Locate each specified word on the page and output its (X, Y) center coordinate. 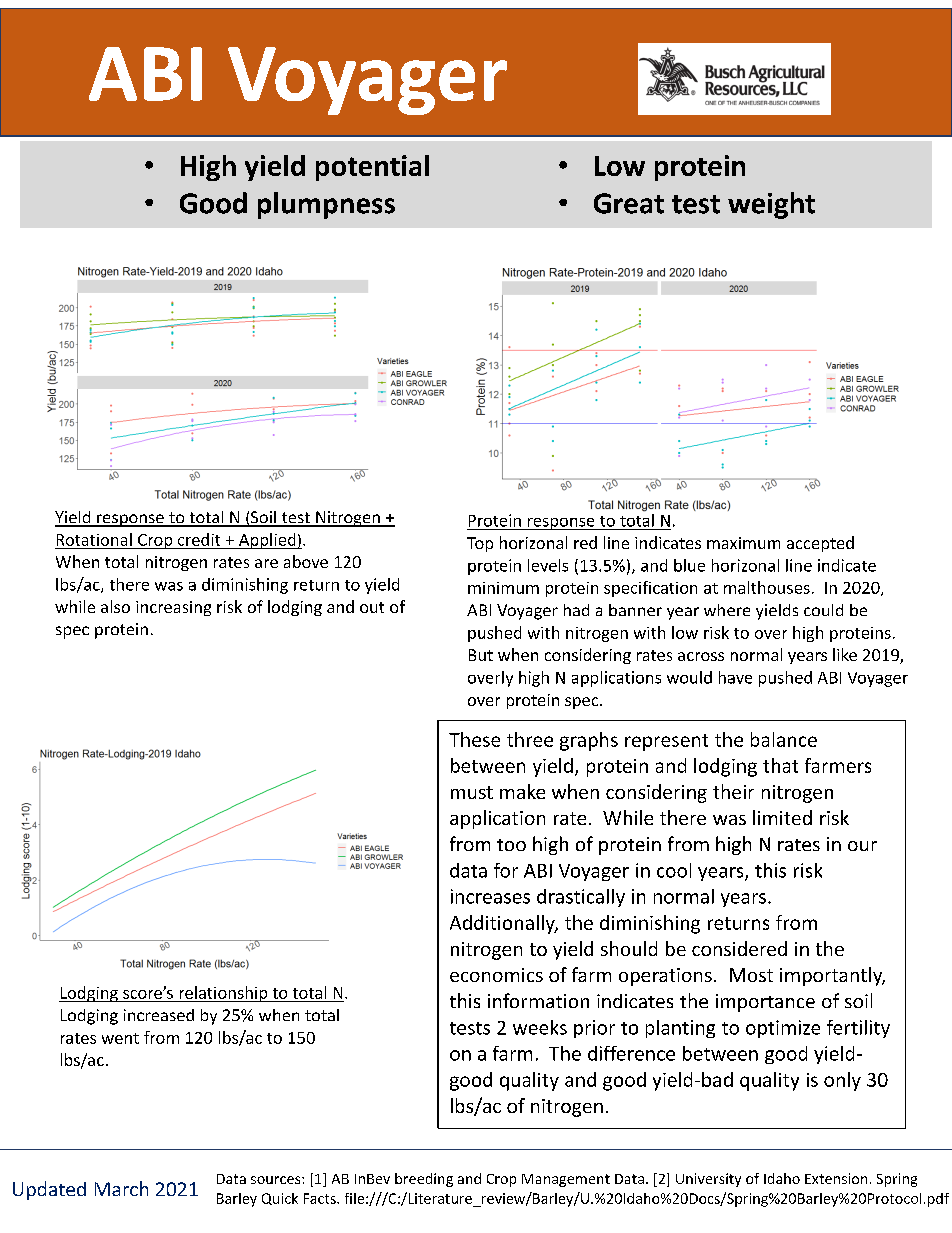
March (121, 1188)
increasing (173, 608)
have (735, 677)
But (481, 655)
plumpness (326, 205)
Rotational (94, 539)
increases (490, 896)
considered (739, 948)
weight (771, 205)
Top (480, 544)
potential (372, 168)
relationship (223, 994)
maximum (743, 543)
